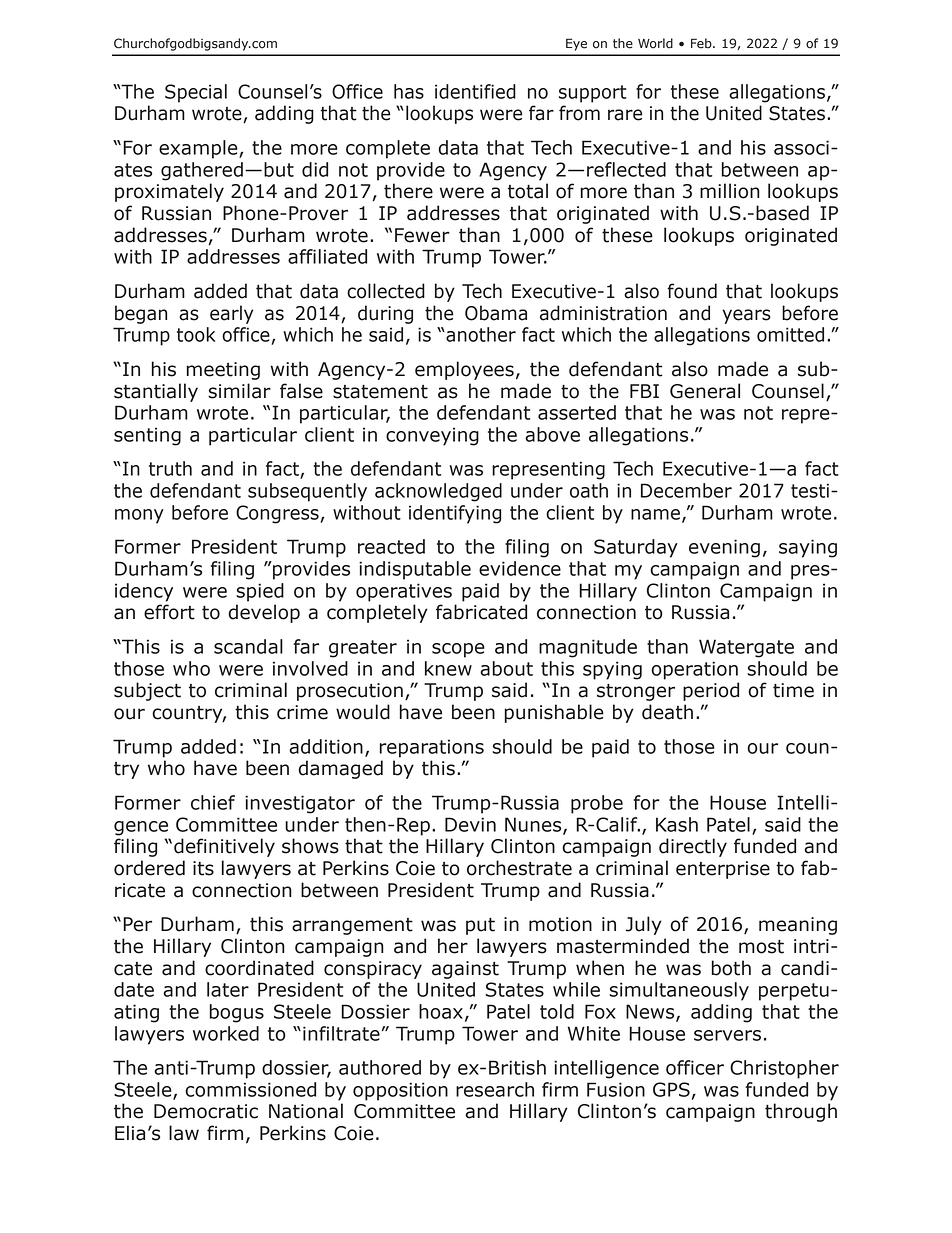 This image has width=952, height=1233. Describe the element at coordinates (475, 91) in the image. I see `identified` at that location.
